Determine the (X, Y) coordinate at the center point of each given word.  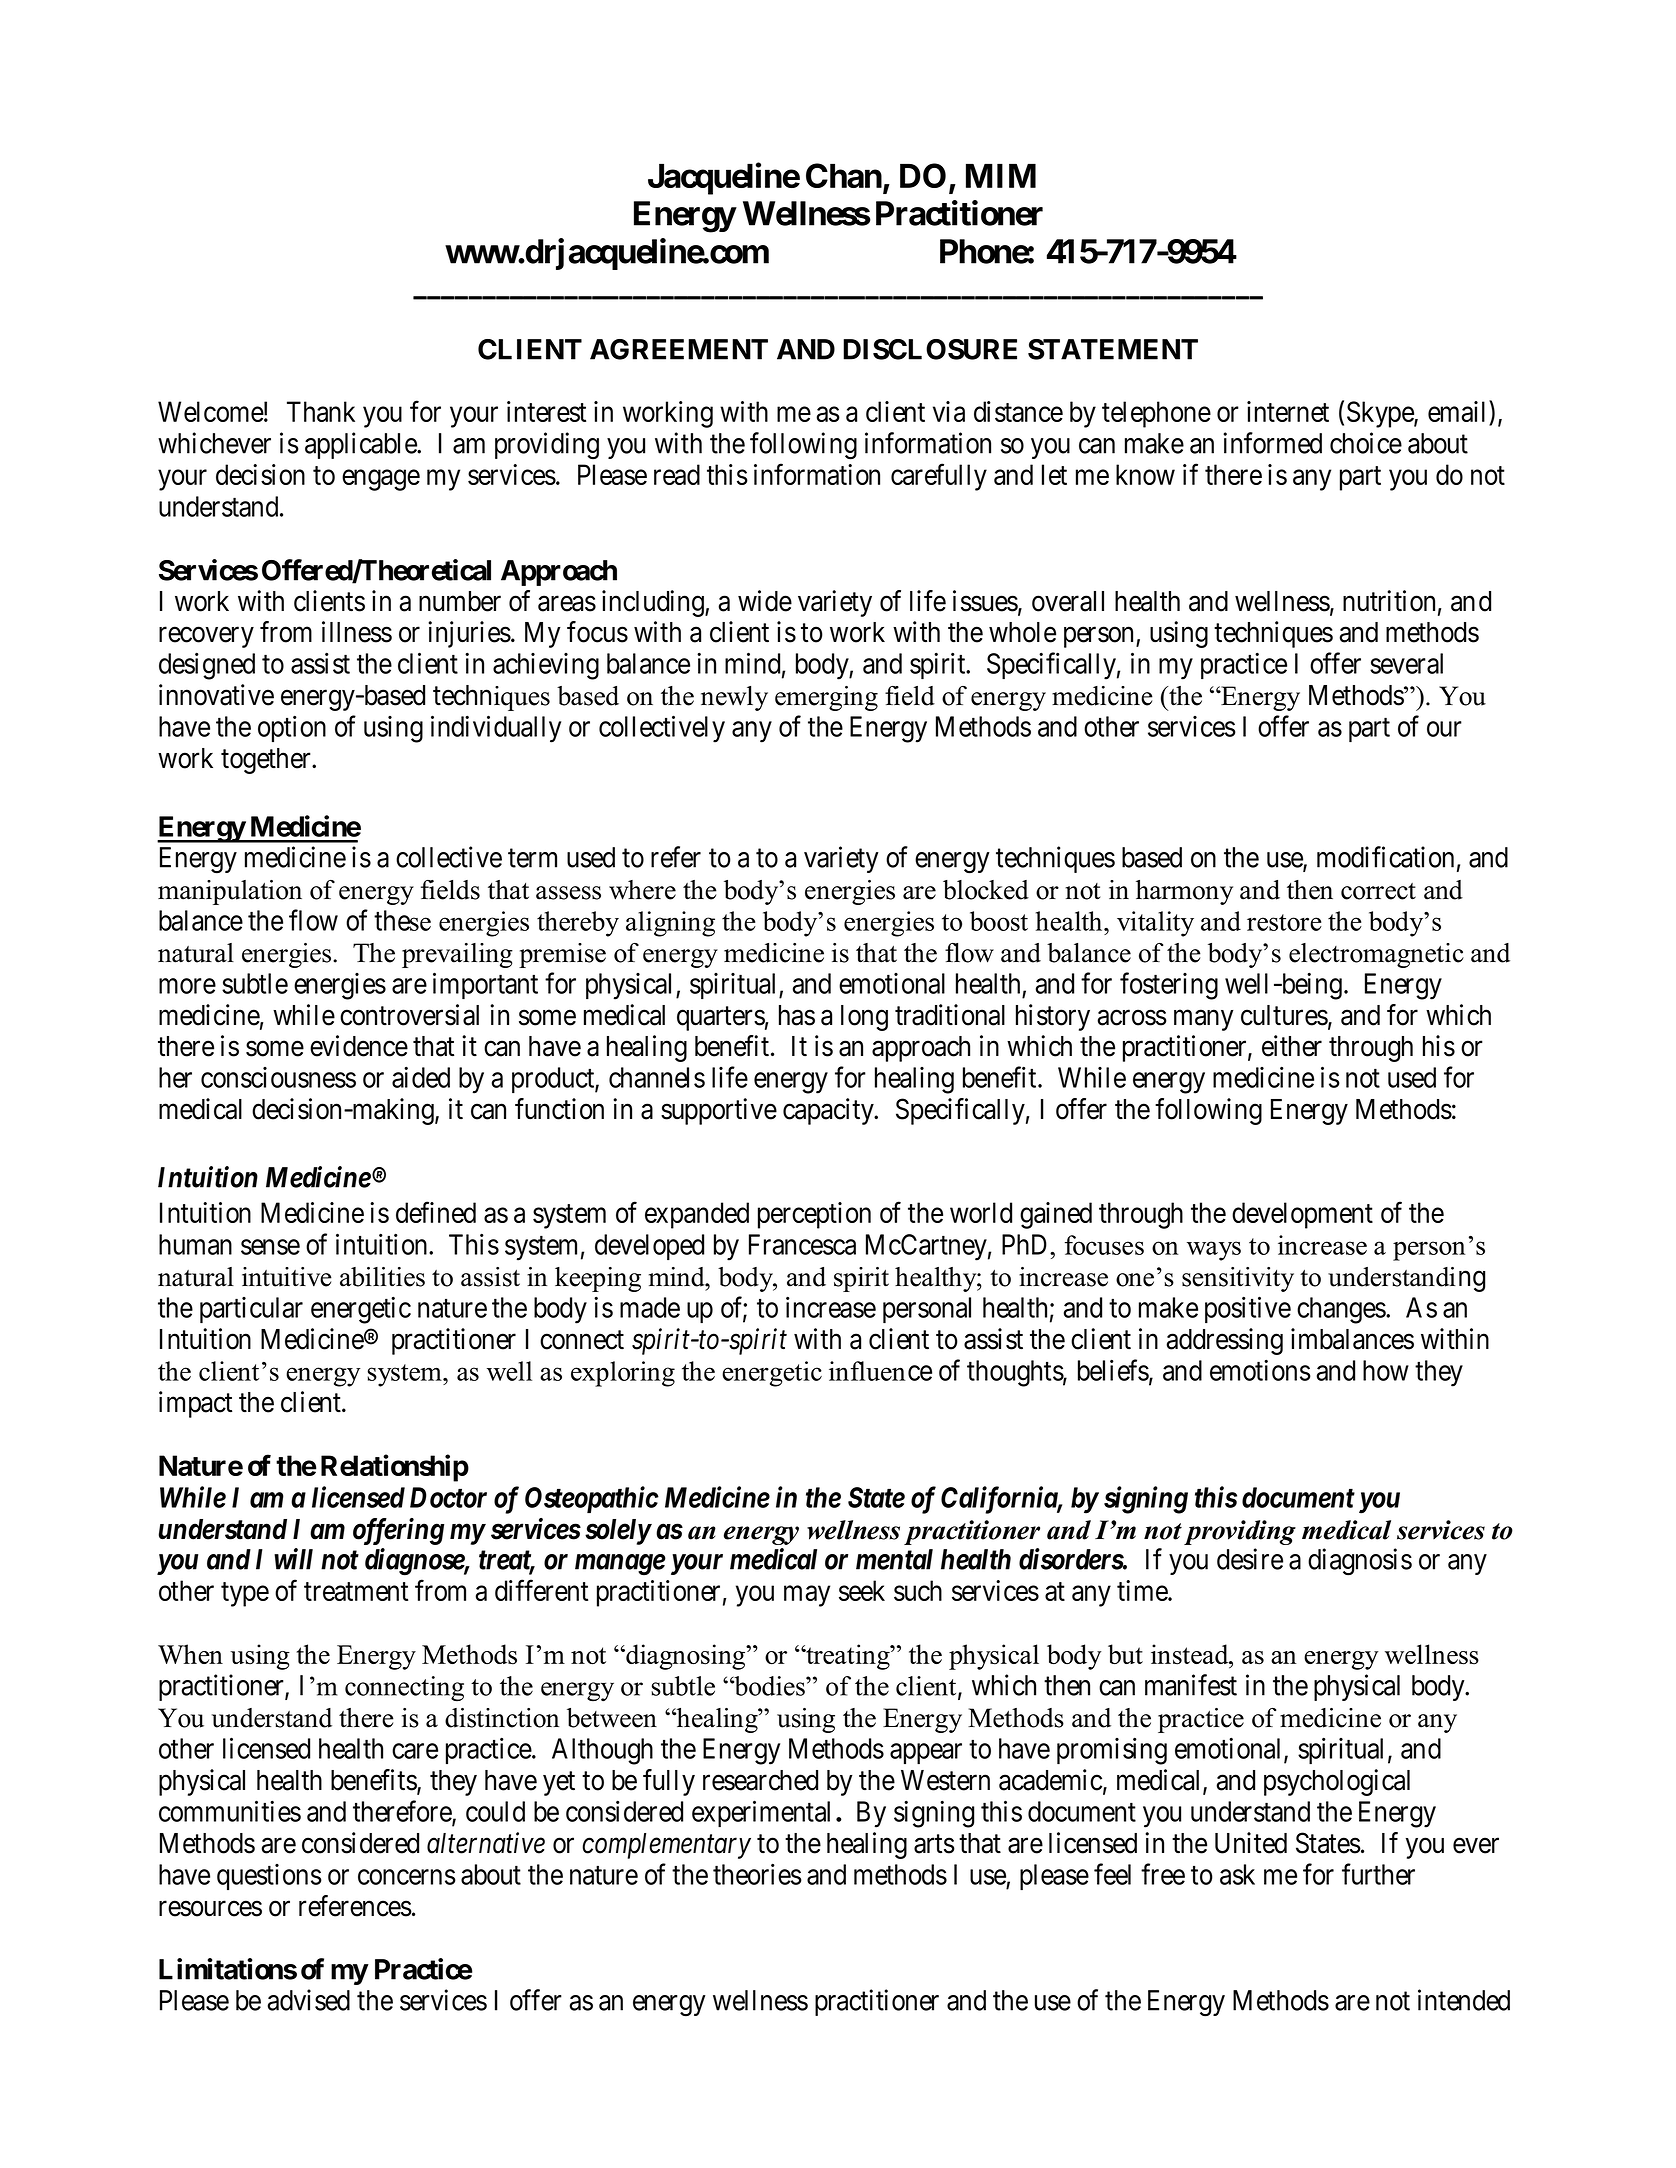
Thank (321, 411)
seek (862, 1590)
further (1378, 1874)
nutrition (1389, 601)
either (1292, 1046)
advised (309, 2000)
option (292, 728)
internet (1288, 411)
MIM (1001, 176)
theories (757, 1874)
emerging (826, 698)
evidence (359, 1046)
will (293, 1559)
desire (1250, 1559)
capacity (829, 1111)
